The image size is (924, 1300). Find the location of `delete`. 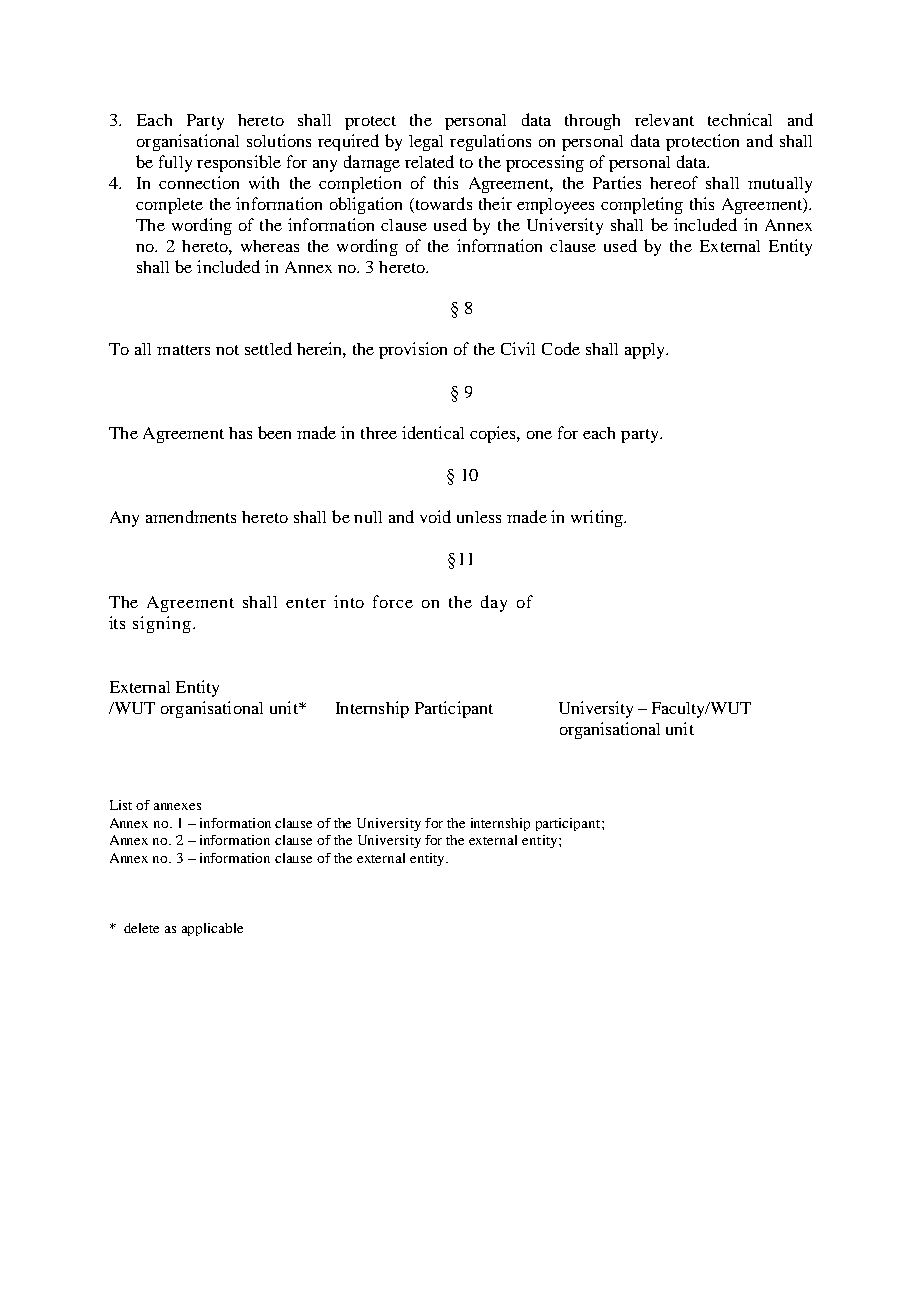

delete is located at coordinates (141, 928).
